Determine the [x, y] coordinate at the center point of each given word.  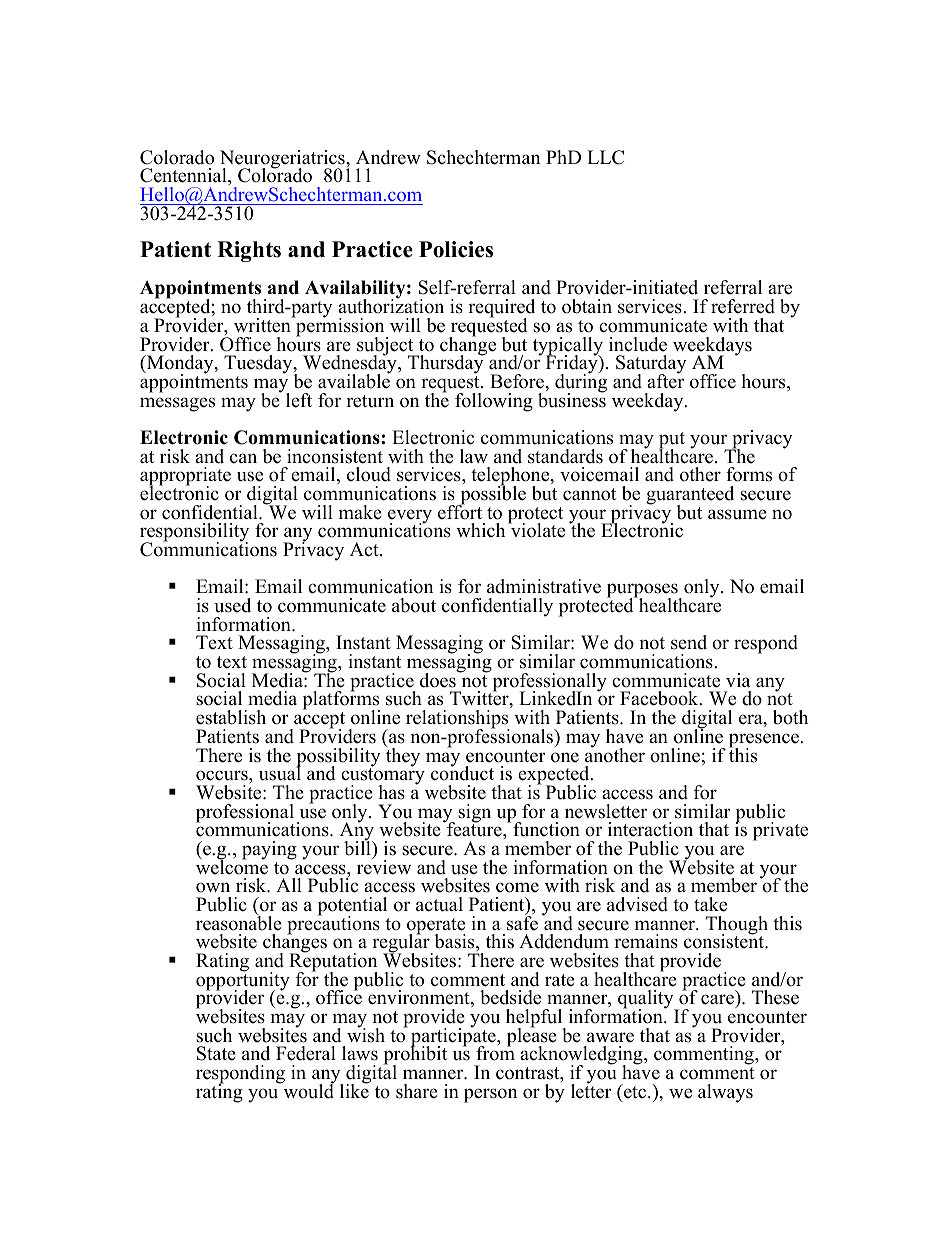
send [689, 642]
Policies [456, 249]
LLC [605, 157]
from [495, 1052]
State [216, 1053]
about [414, 605]
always [725, 1093]
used [232, 605]
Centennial [184, 176]
